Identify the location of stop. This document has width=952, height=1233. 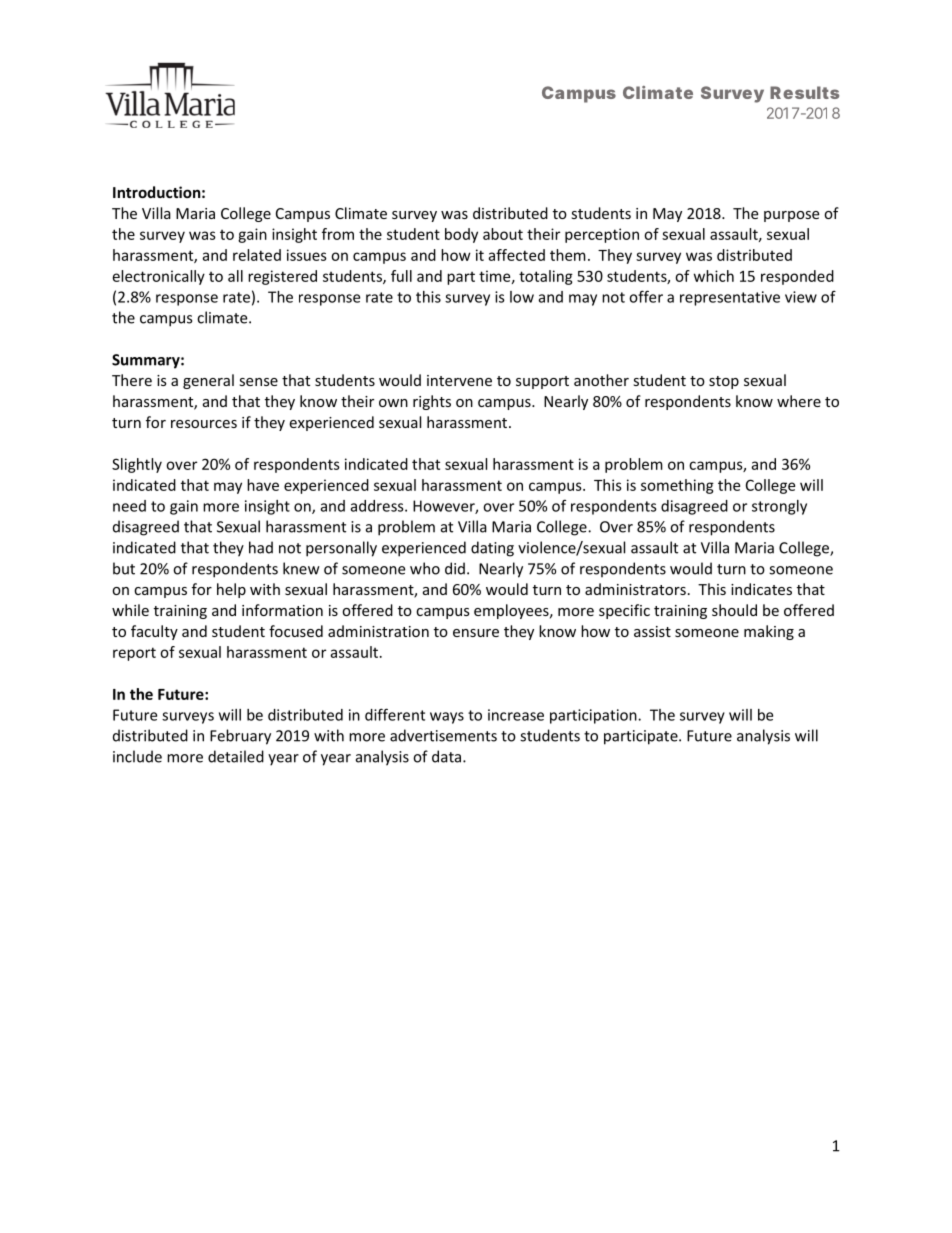
(724, 382).
